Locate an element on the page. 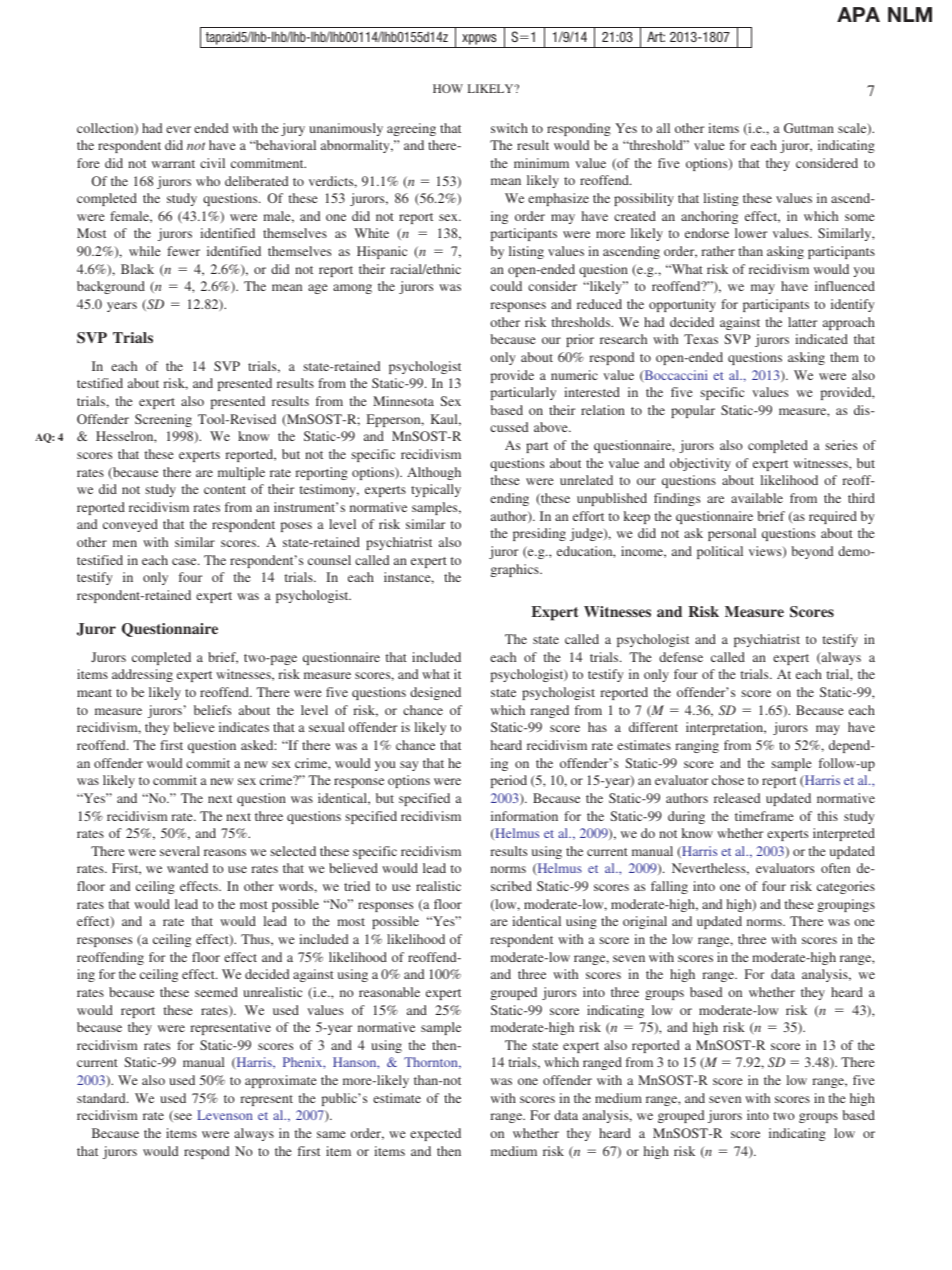  information is located at coordinates (524, 816).
